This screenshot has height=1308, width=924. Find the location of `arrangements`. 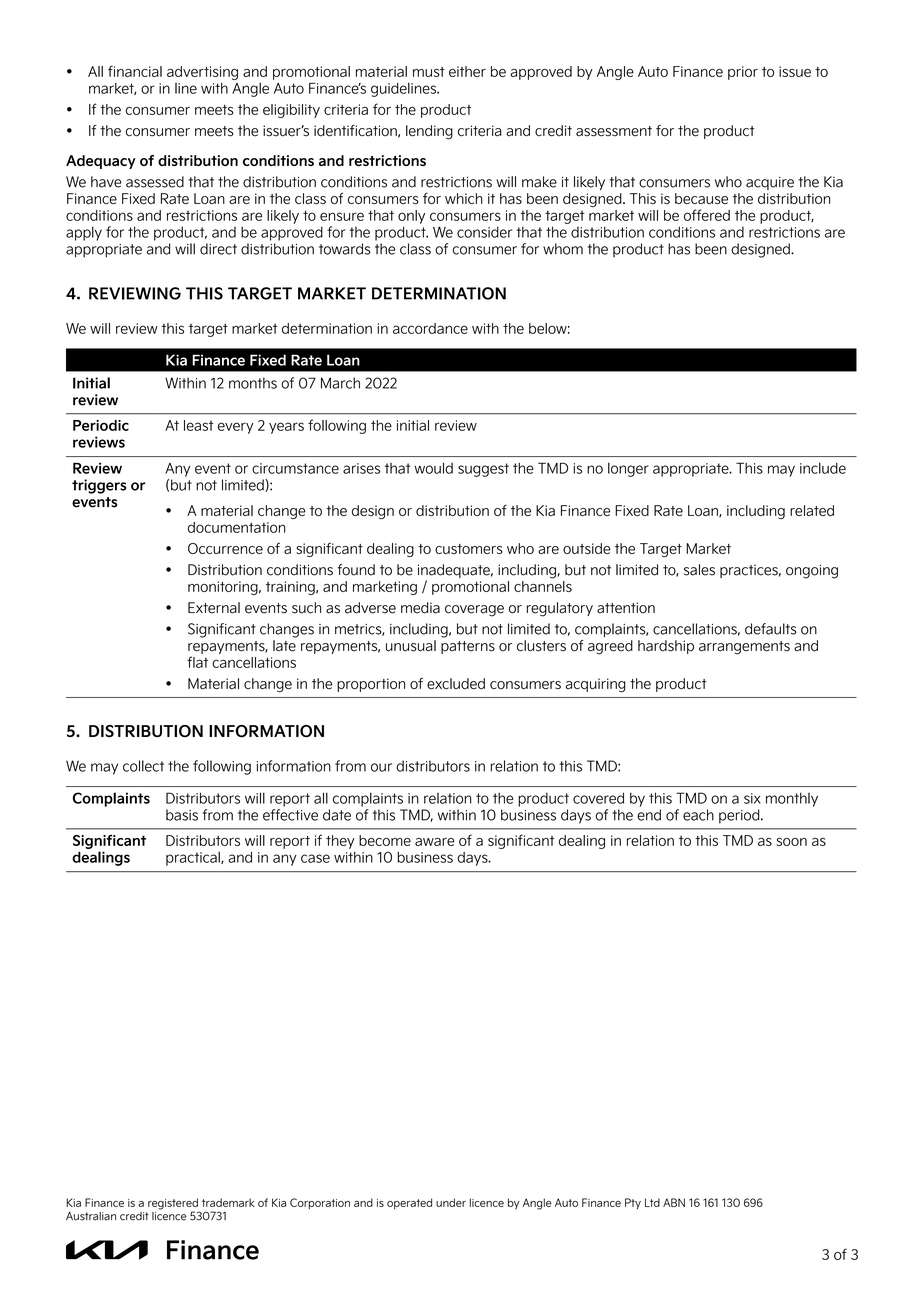

arrangements is located at coordinates (744, 648).
